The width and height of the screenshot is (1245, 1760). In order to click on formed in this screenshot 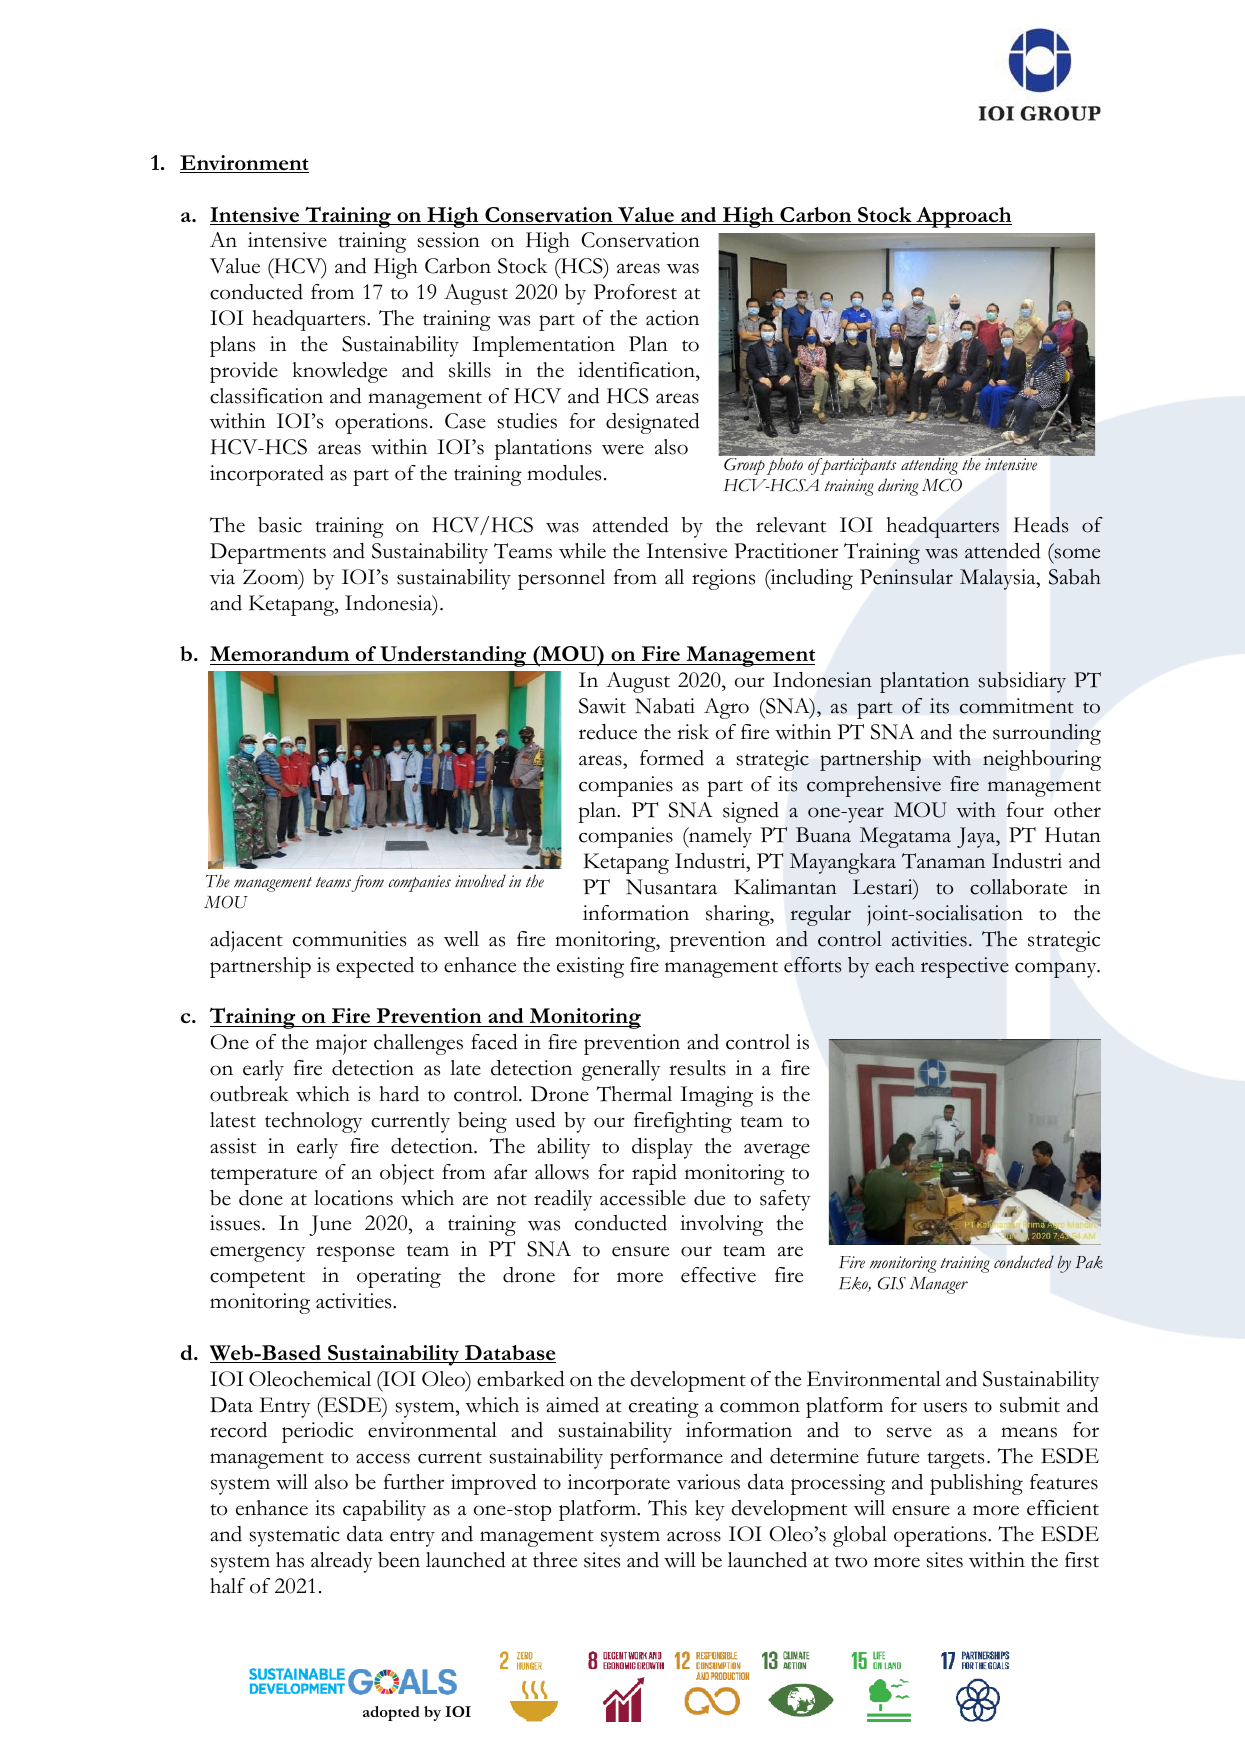, I will do `click(672, 758)`.
